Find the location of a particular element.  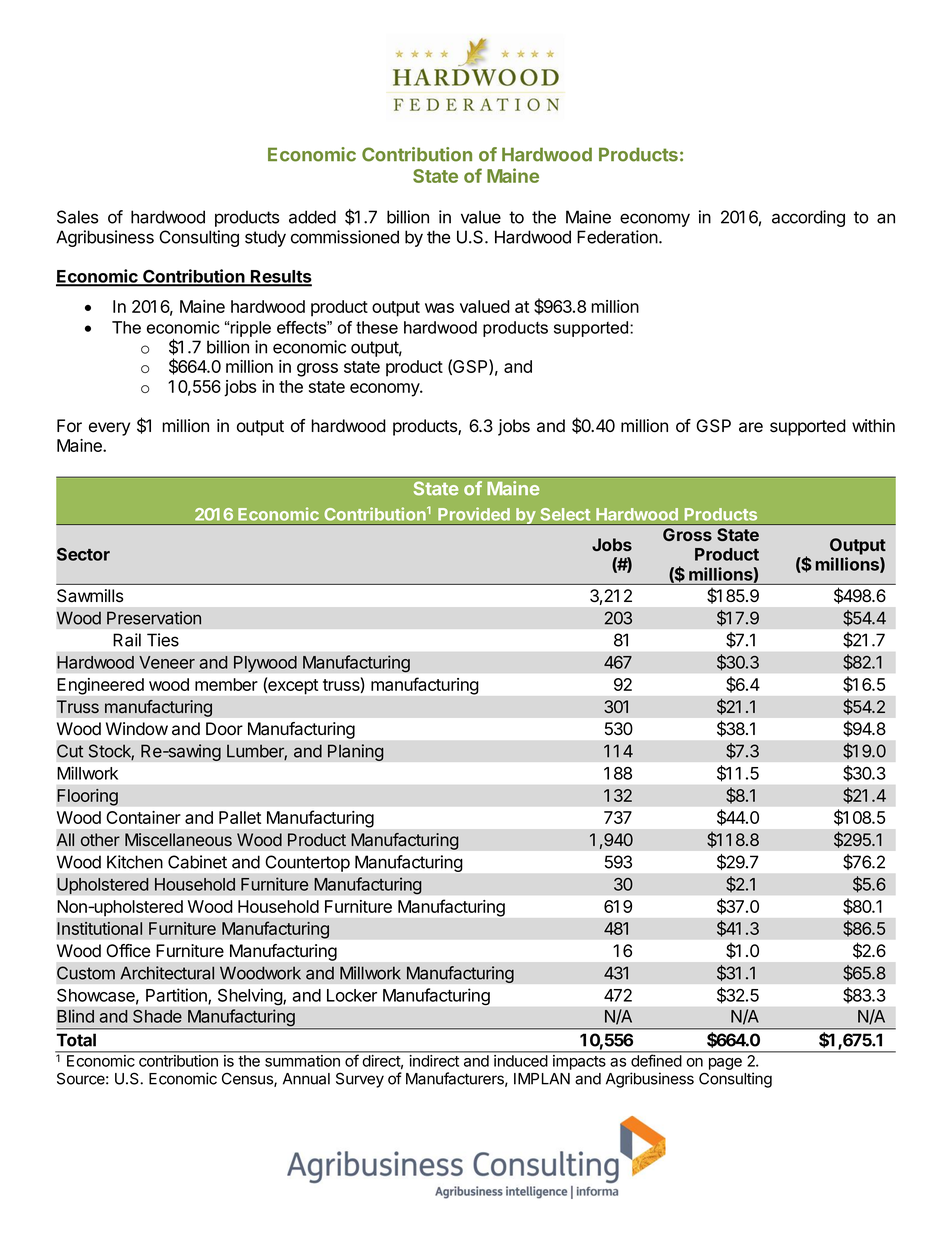

was is located at coordinates (439, 308).
